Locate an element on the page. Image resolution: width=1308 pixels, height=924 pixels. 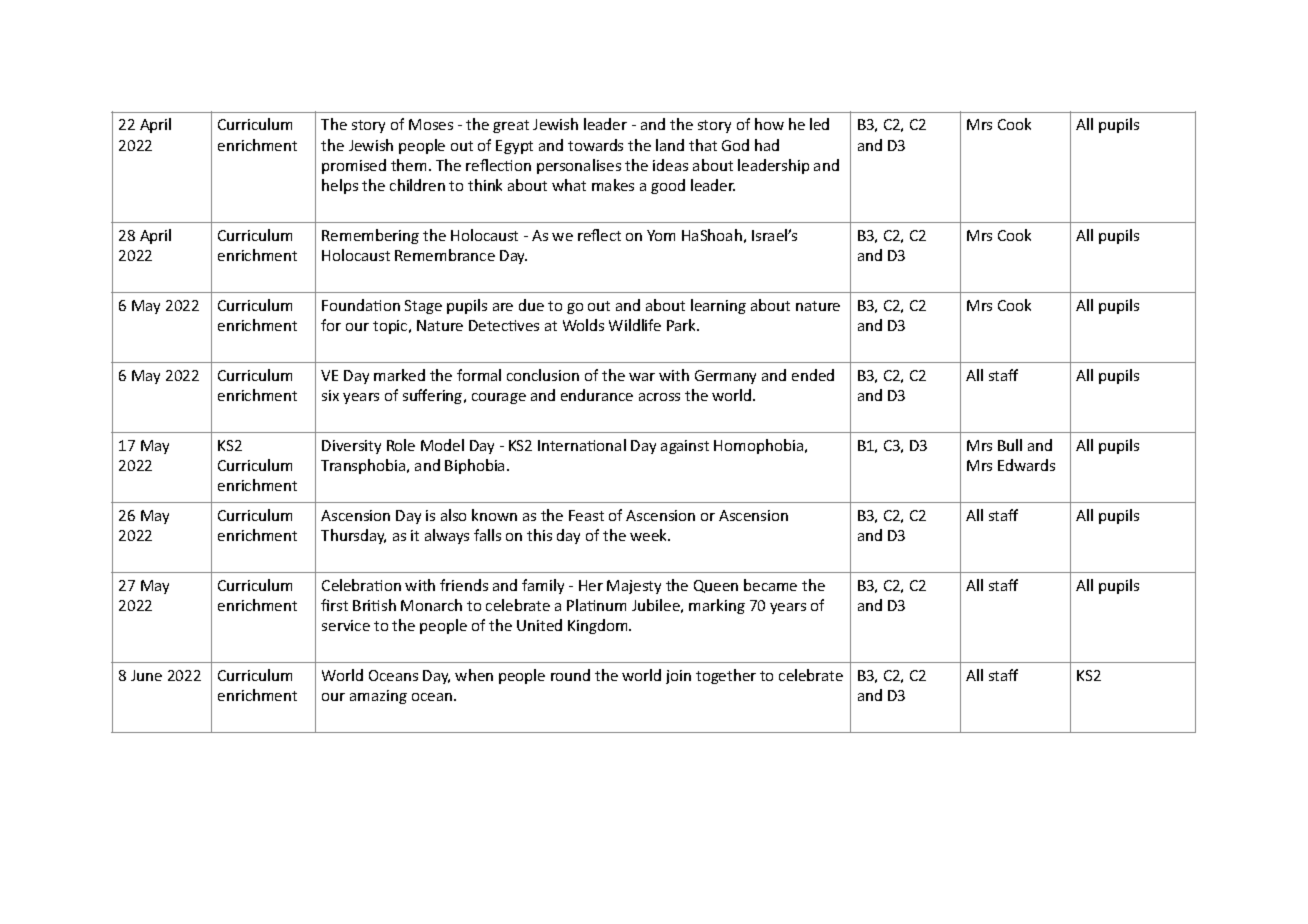
Thursday is located at coordinates (353, 536).
